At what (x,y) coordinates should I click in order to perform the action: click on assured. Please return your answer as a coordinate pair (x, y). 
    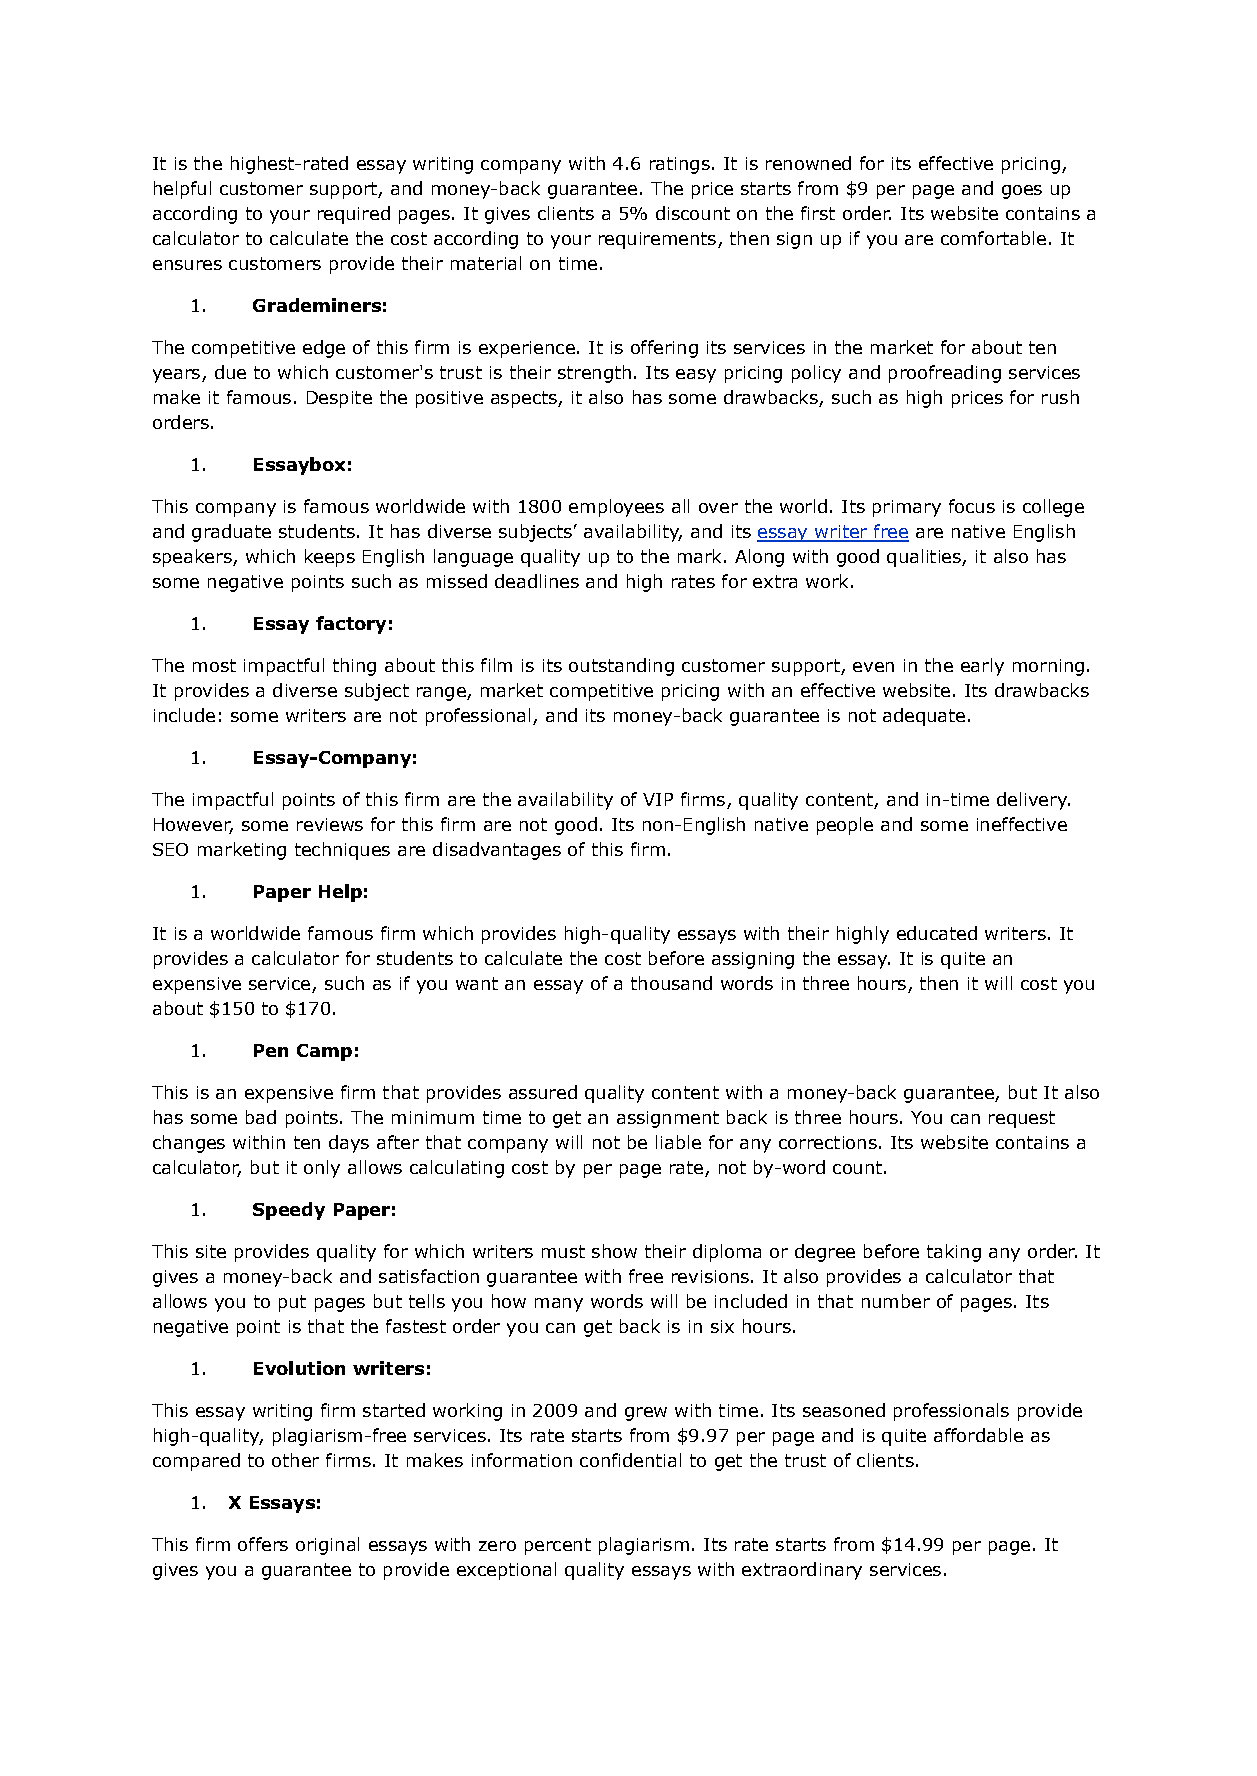
    Looking at the image, I should click on (543, 1092).
